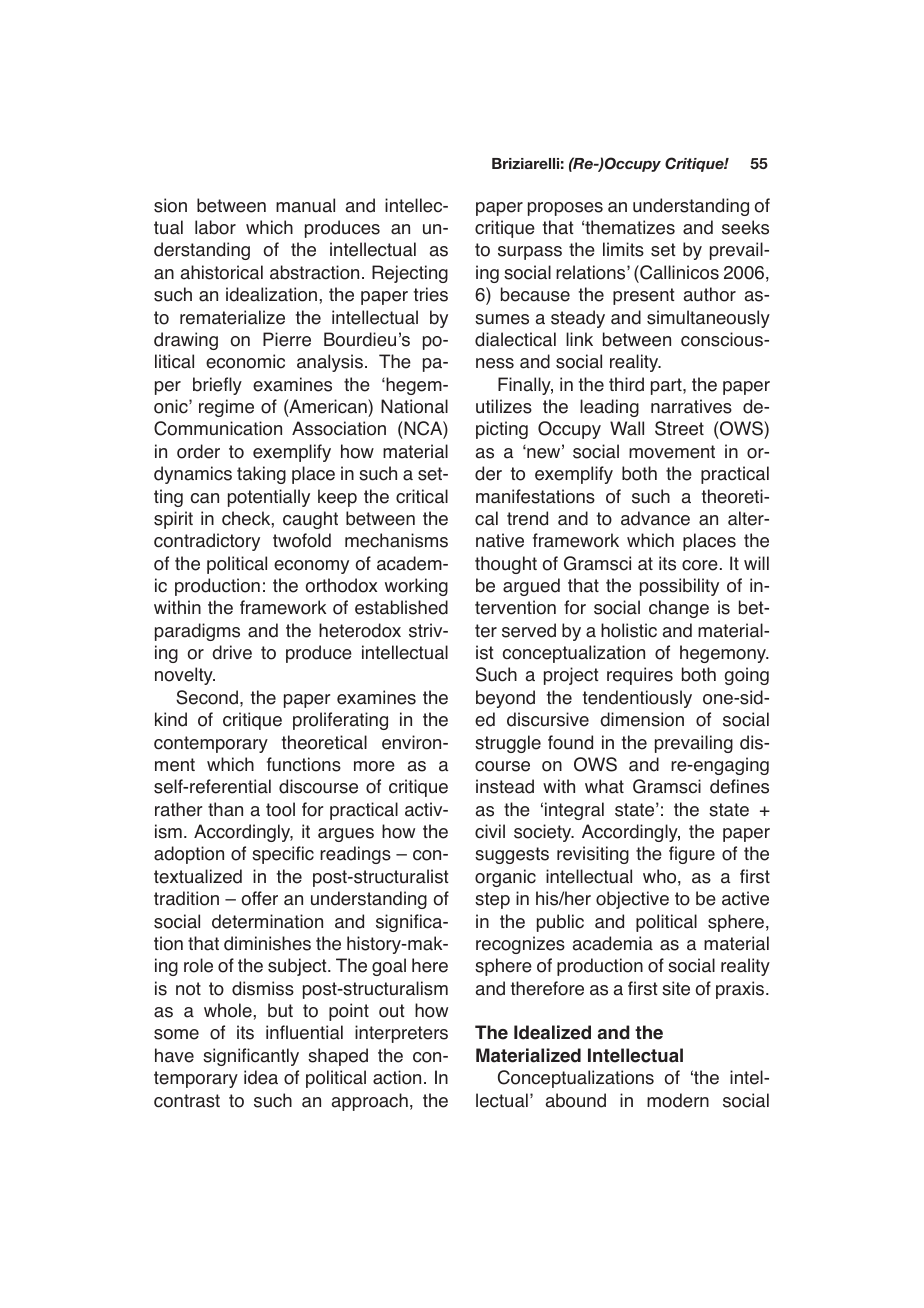  Describe the element at coordinates (222, 272) in the screenshot. I see `ahistorical` at that location.
